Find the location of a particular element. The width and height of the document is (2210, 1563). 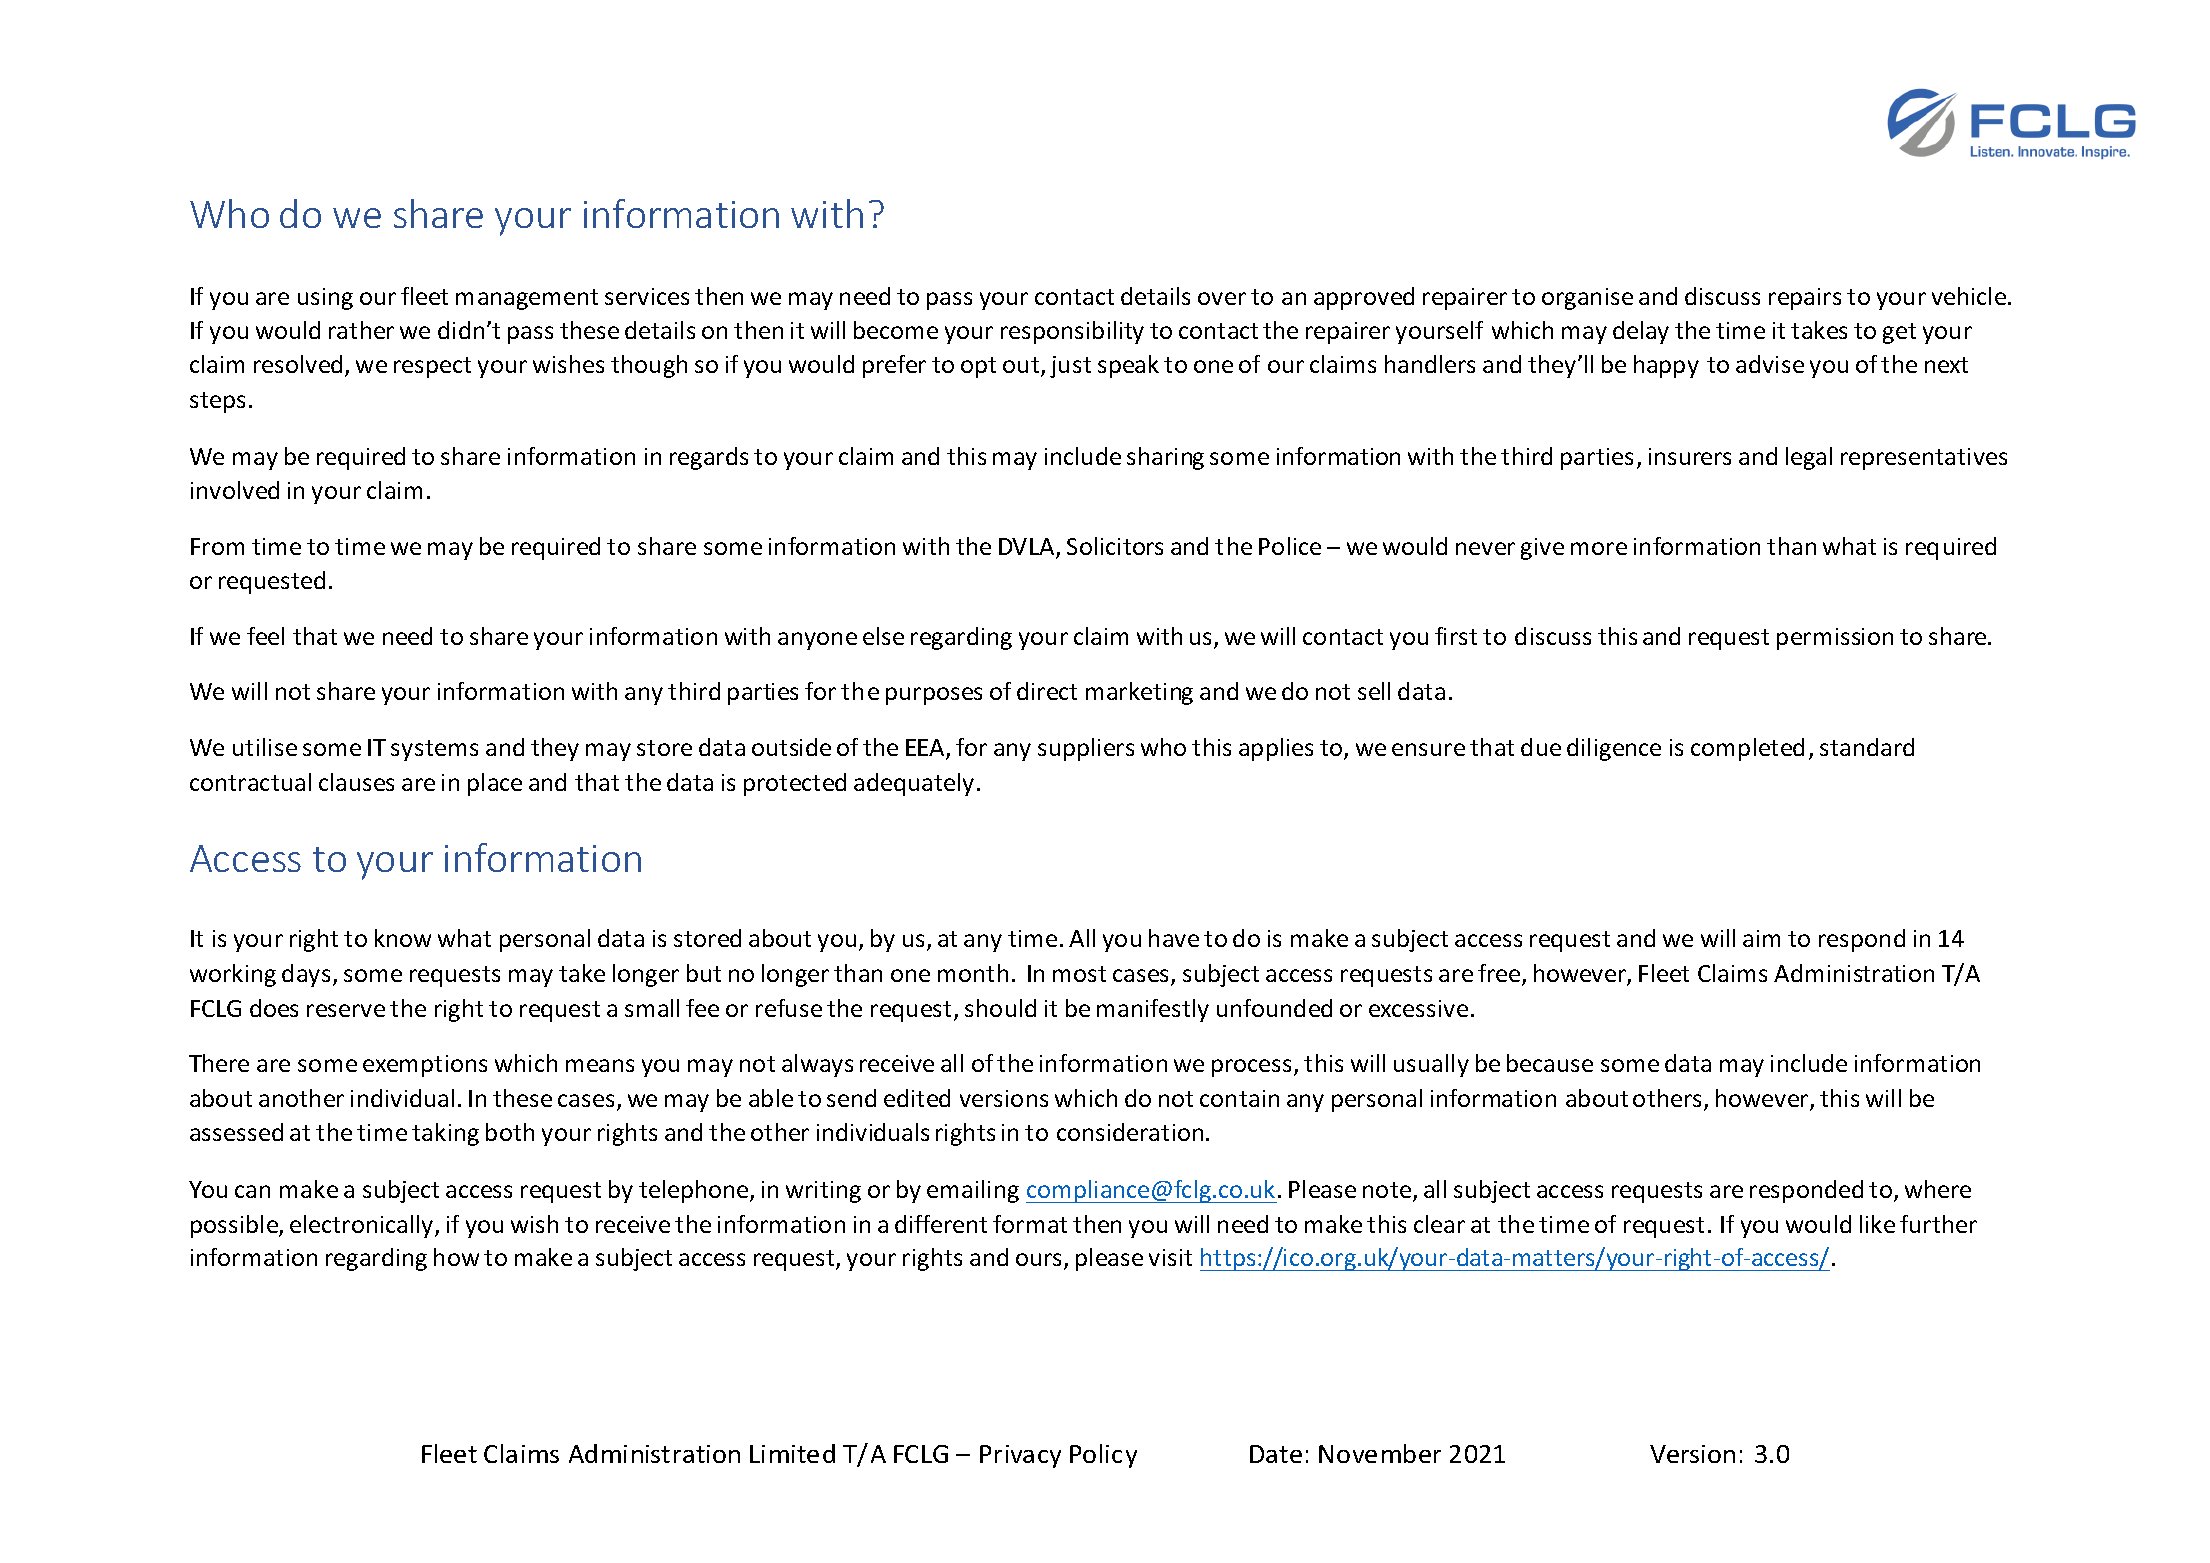

exemptions is located at coordinates (425, 1066).
